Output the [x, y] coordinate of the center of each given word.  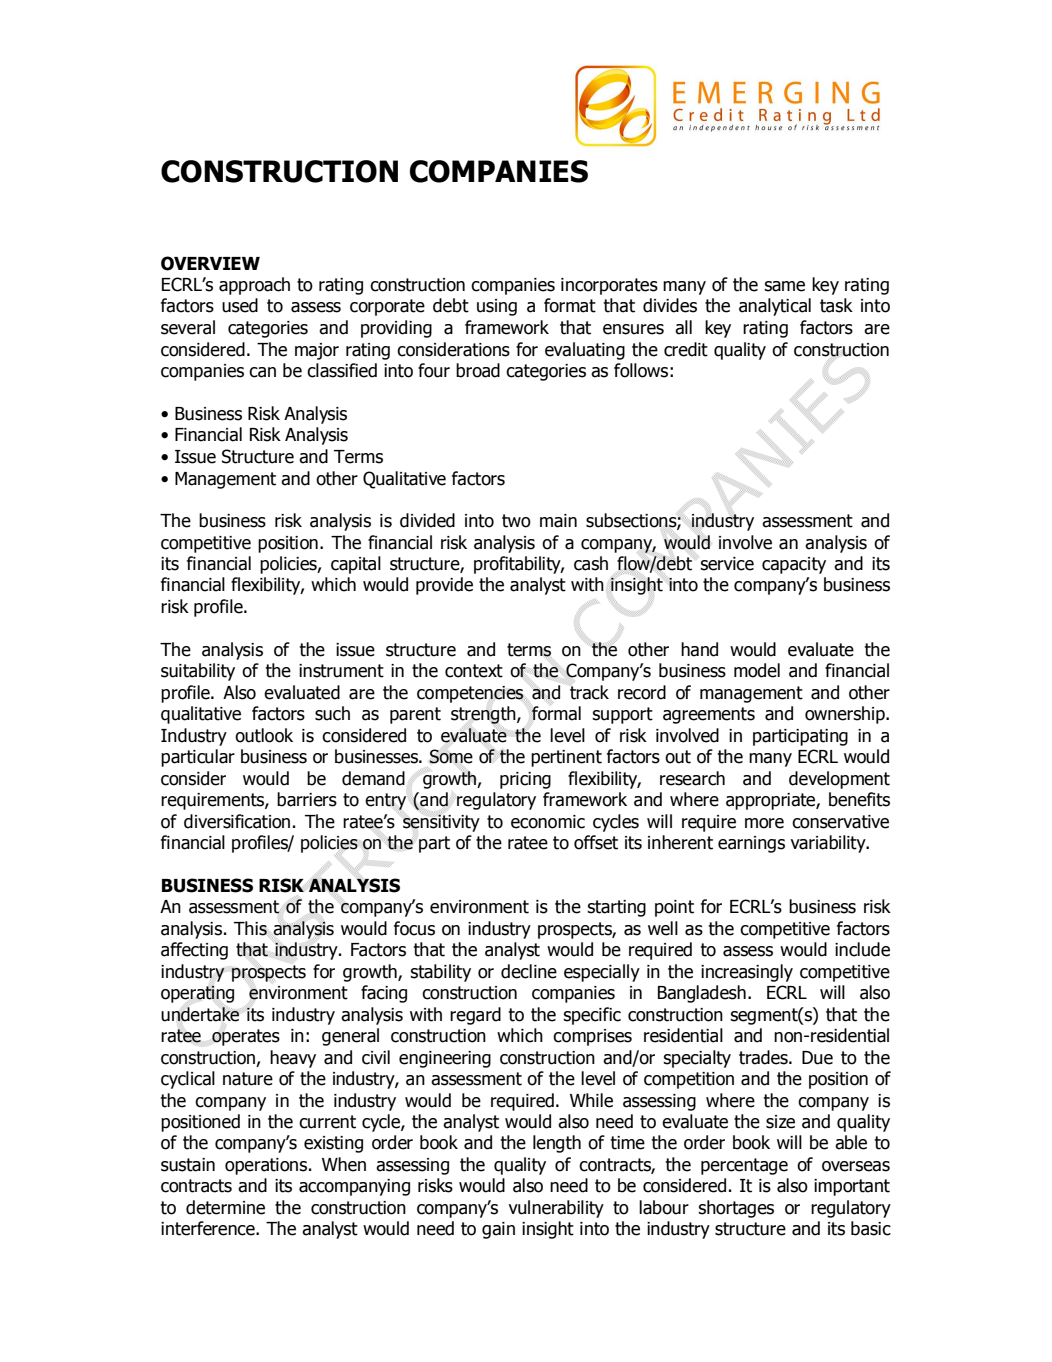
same [784, 286]
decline [529, 971]
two [516, 521]
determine [225, 1207]
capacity [794, 565]
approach [254, 286]
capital [356, 565]
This [250, 928]
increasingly [747, 973]
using [497, 307]
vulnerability [556, 1209]
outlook [264, 735]
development [839, 780]
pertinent [566, 758]
